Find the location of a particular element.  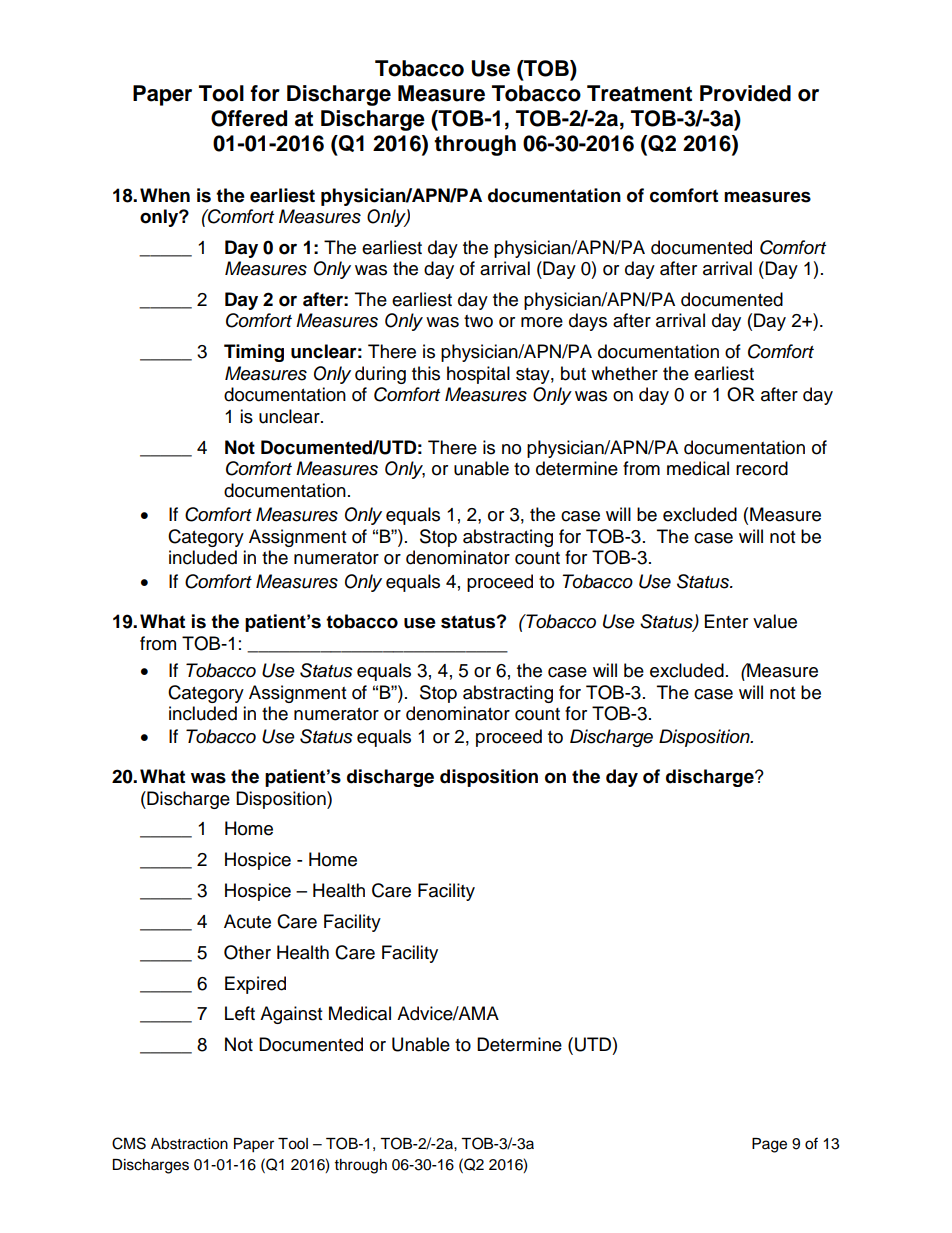

value is located at coordinates (775, 621).
